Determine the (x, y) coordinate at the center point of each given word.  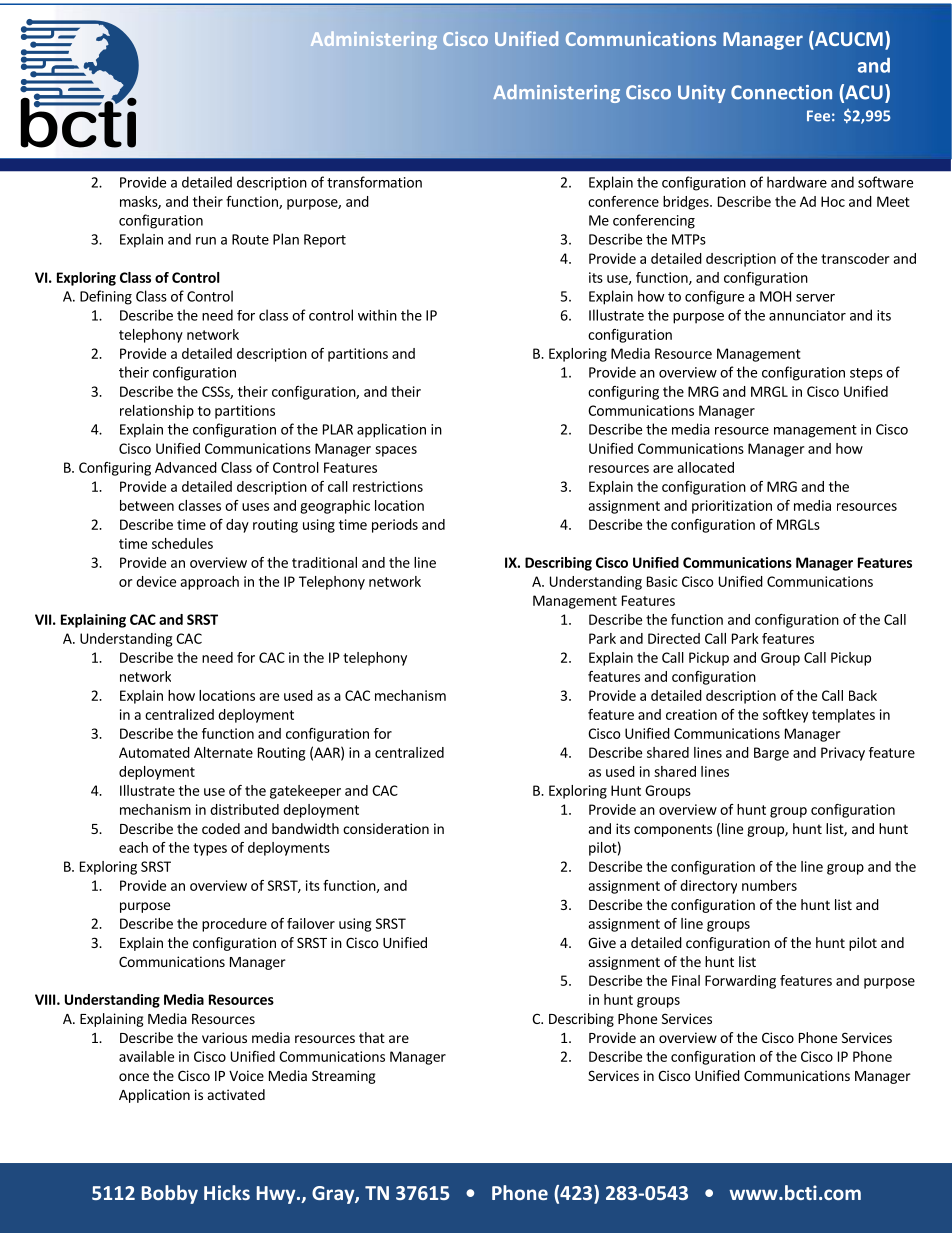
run (206, 241)
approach (209, 583)
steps (866, 374)
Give (602, 942)
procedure (234, 925)
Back (863, 695)
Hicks (227, 1192)
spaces (396, 451)
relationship (157, 412)
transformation (374, 182)
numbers (769, 885)
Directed (674, 638)
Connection (781, 92)
